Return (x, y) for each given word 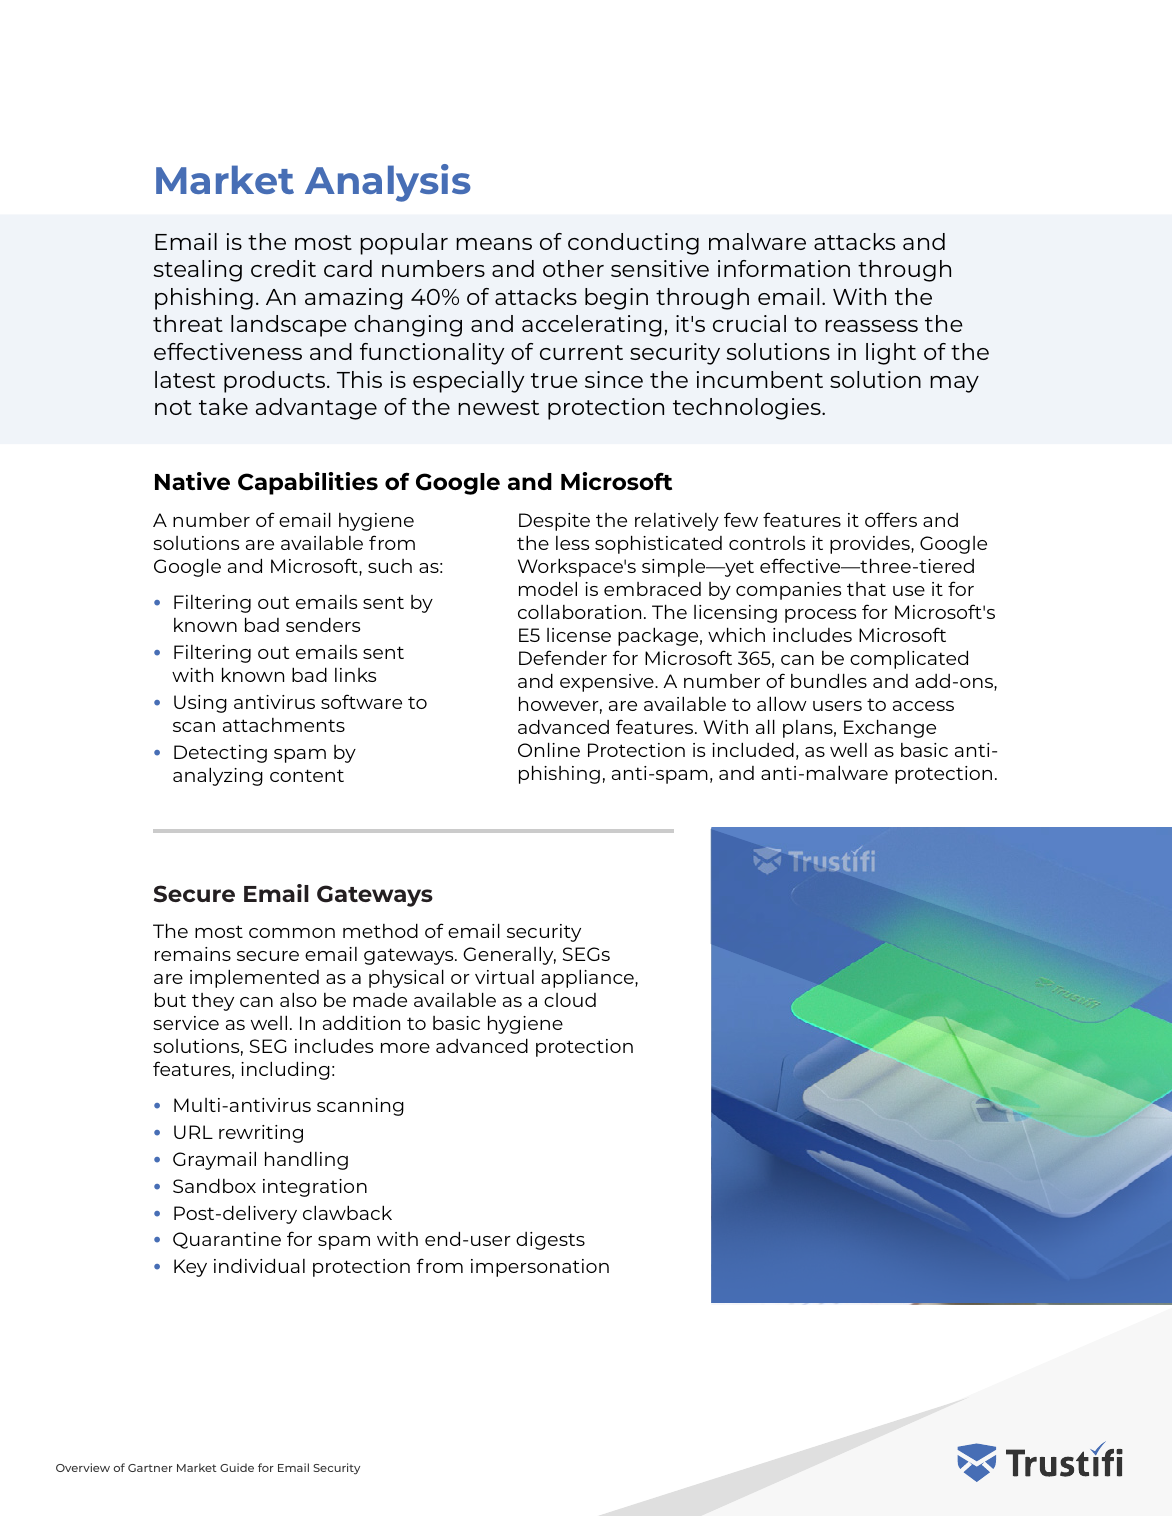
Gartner (150, 1468)
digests (550, 1241)
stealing (198, 271)
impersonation (540, 1268)
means (494, 244)
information (784, 268)
